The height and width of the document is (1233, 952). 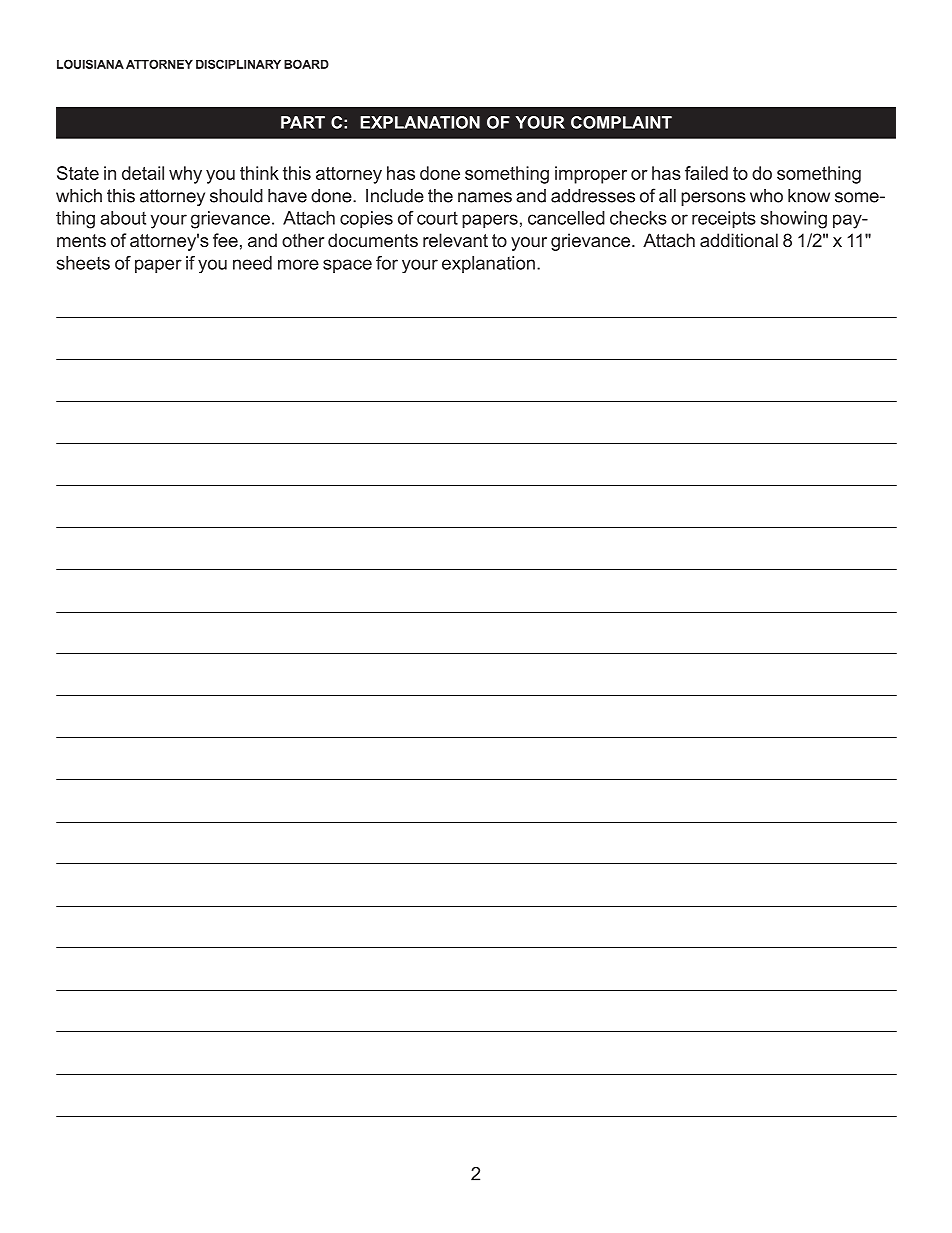 I want to click on for, so click(x=387, y=263).
